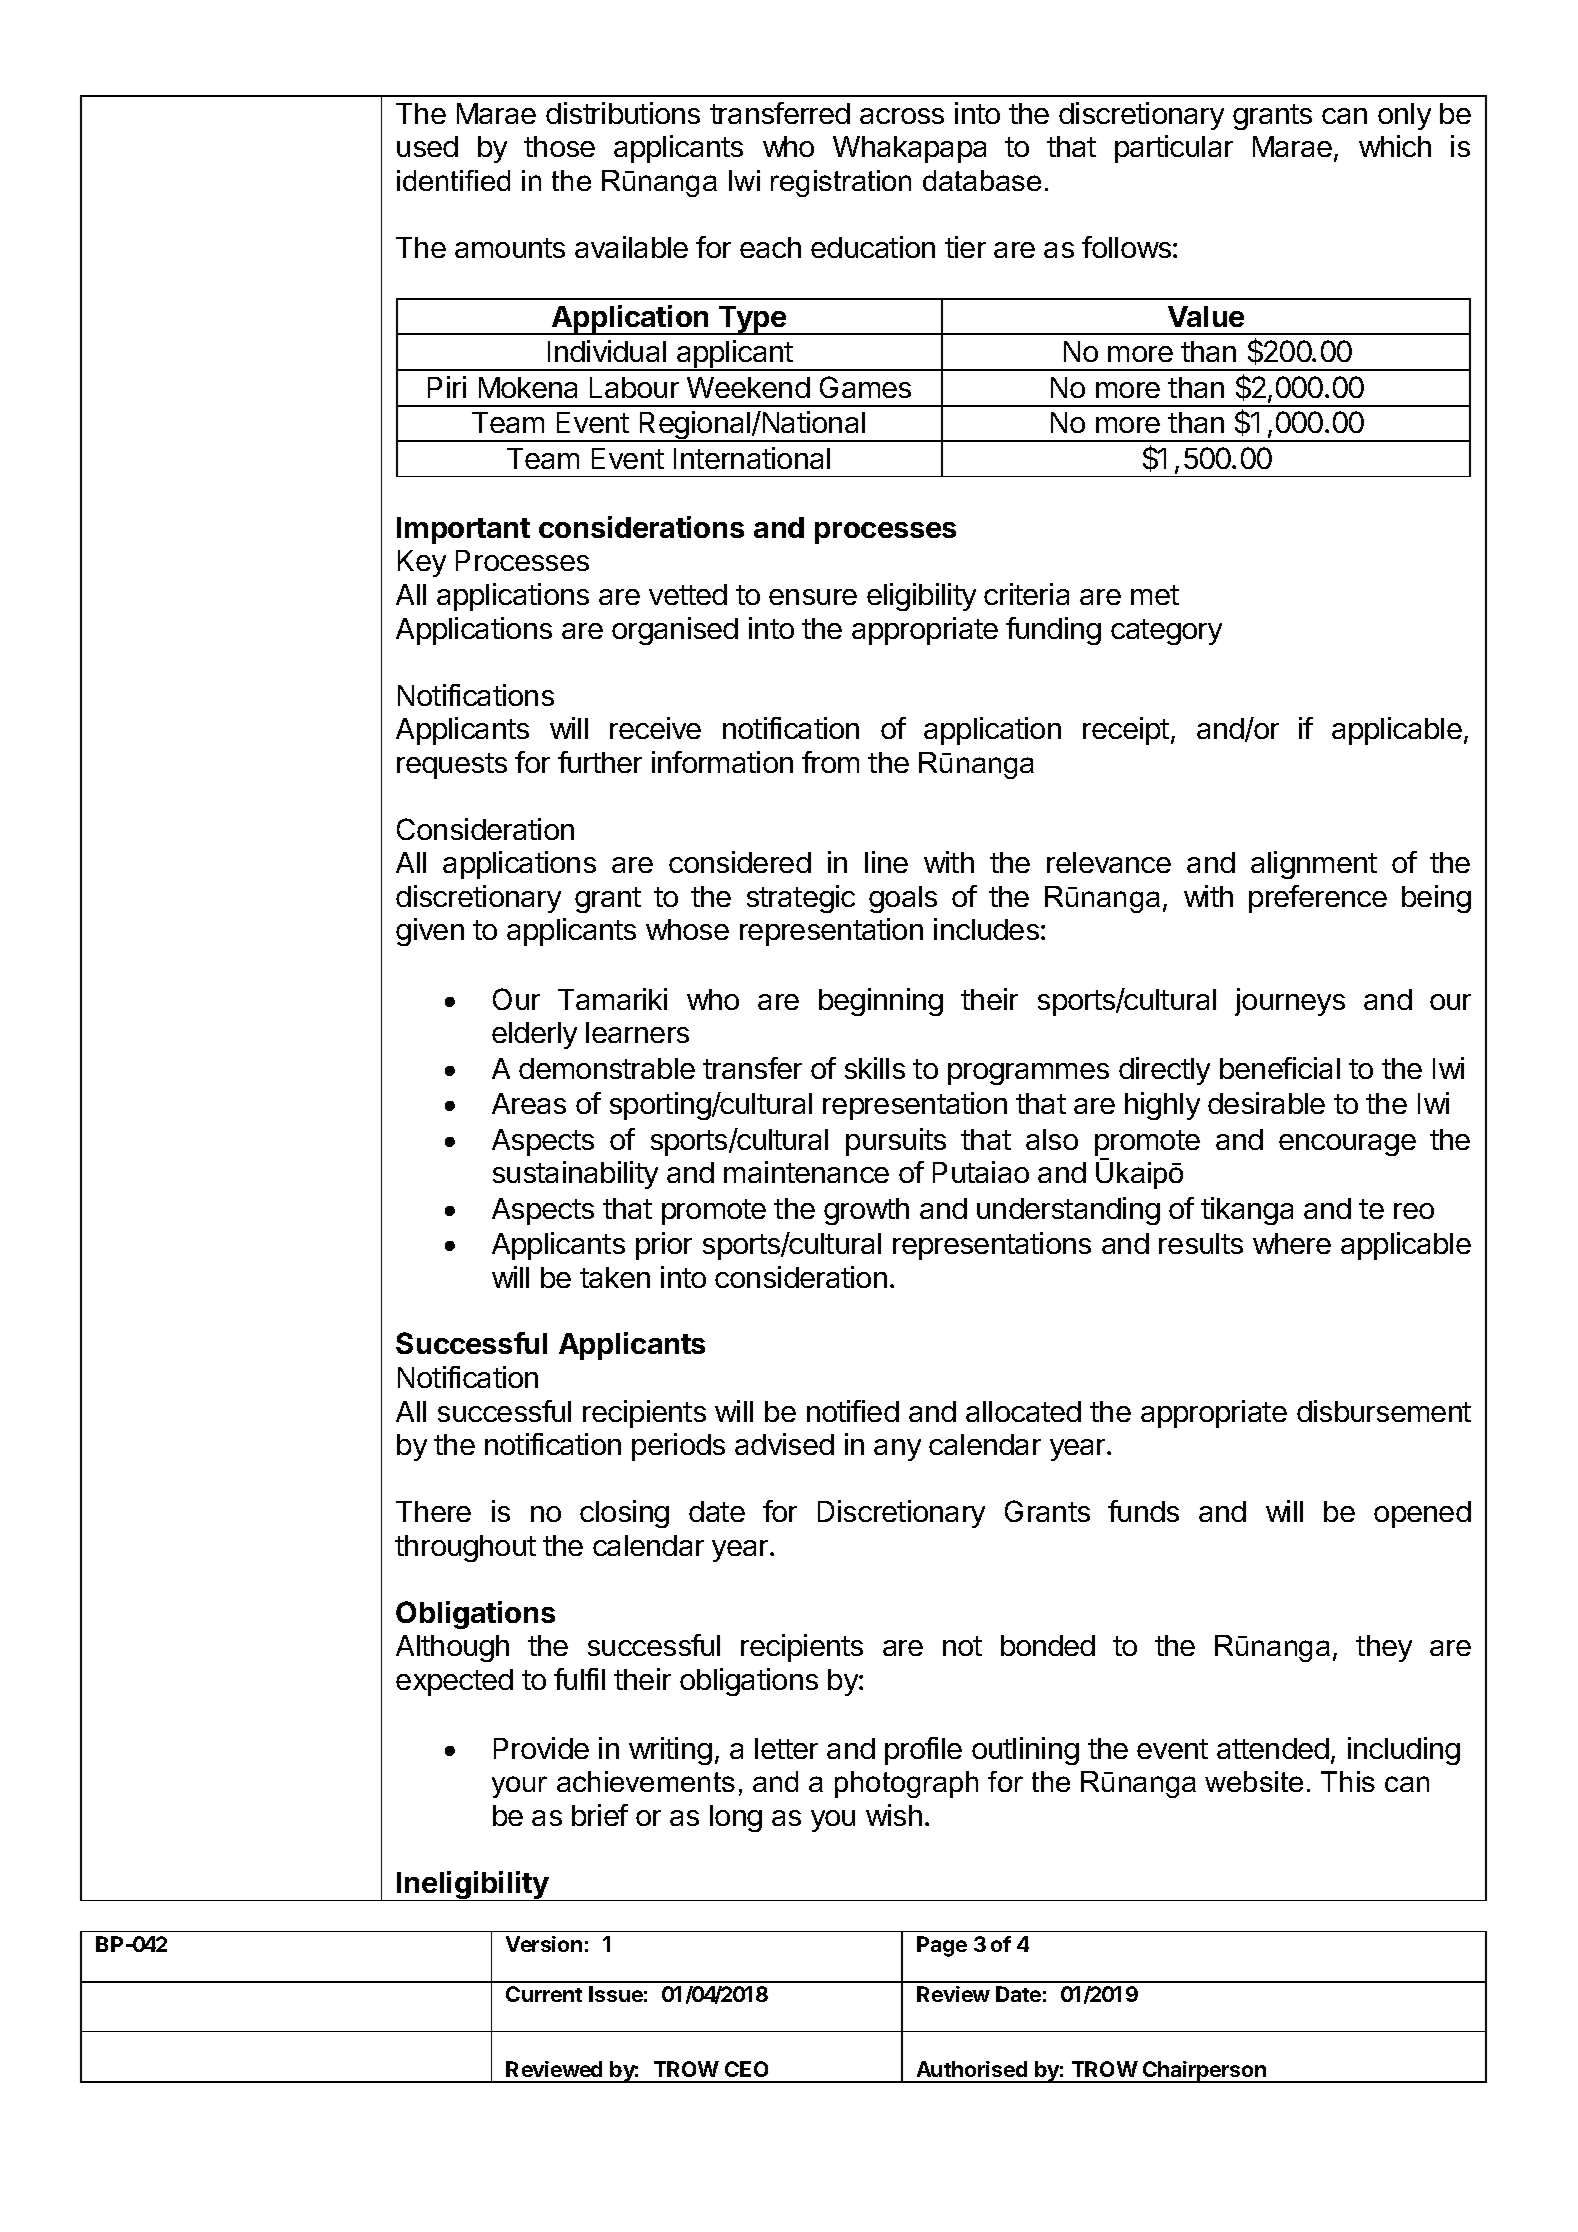  Describe the element at coordinates (1314, 865) in the screenshot. I see `alignment` at that location.
